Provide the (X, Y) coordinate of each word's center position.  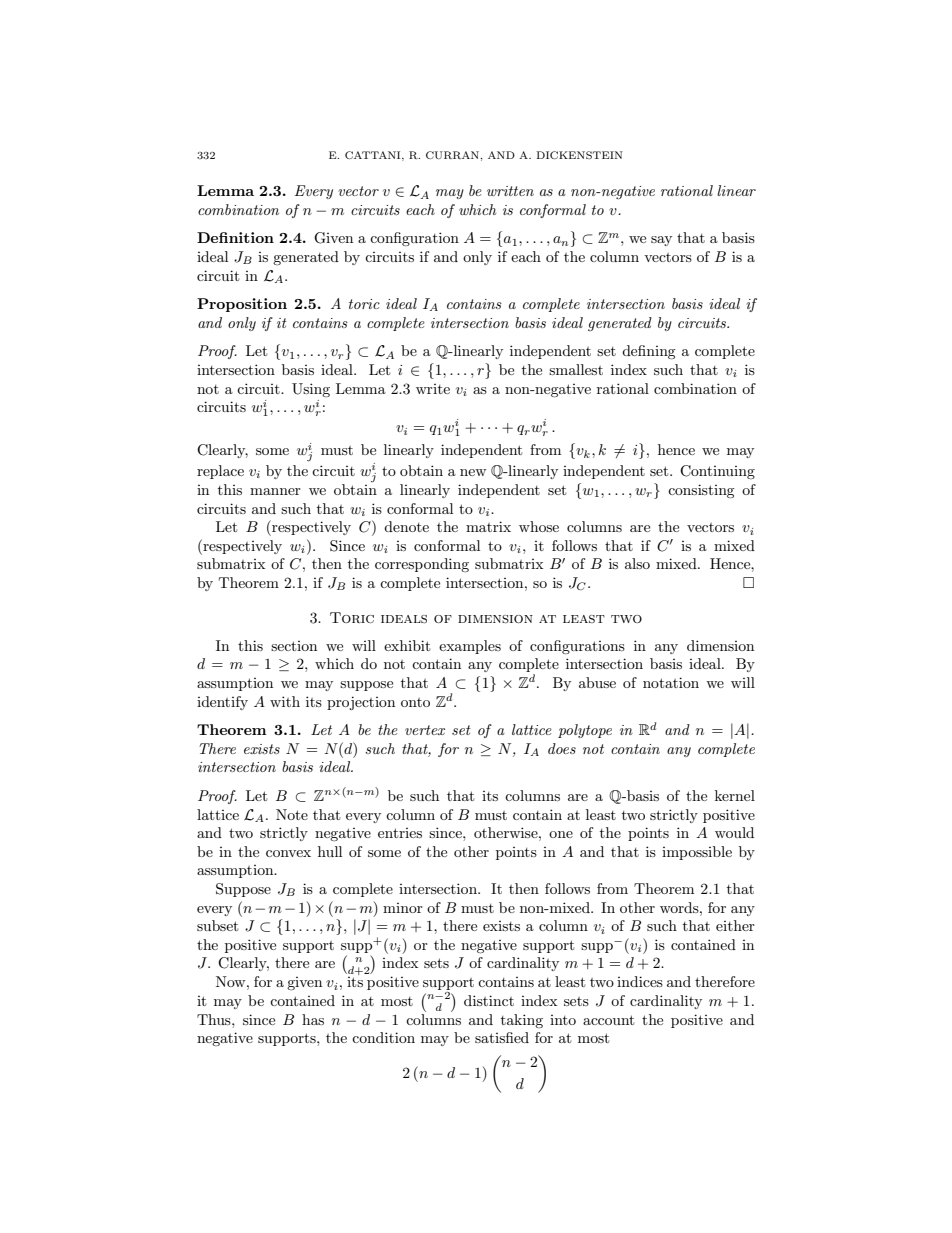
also (637, 563)
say (661, 241)
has (313, 1019)
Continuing (717, 472)
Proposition (242, 305)
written (510, 191)
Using (311, 390)
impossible (697, 853)
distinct (489, 1000)
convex (288, 853)
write (433, 389)
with (285, 701)
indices (640, 981)
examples (470, 647)
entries (400, 833)
